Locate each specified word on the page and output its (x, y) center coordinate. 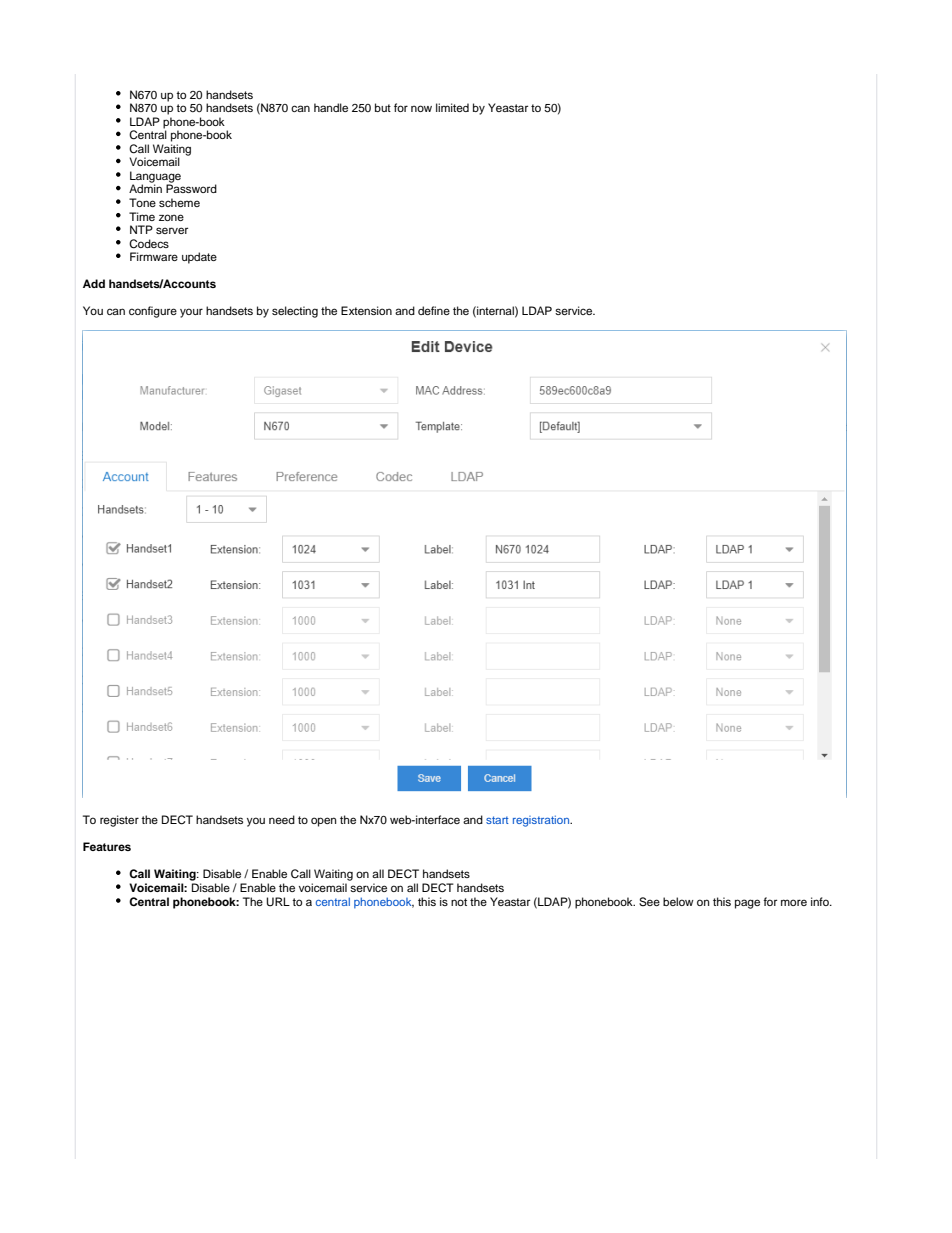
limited (452, 107)
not (459, 902)
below (678, 901)
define (434, 310)
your (191, 313)
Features (107, 846)
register (119, 821)
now (421, 108)
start (497, 820)
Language (155, 178)
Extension (366, 310)
